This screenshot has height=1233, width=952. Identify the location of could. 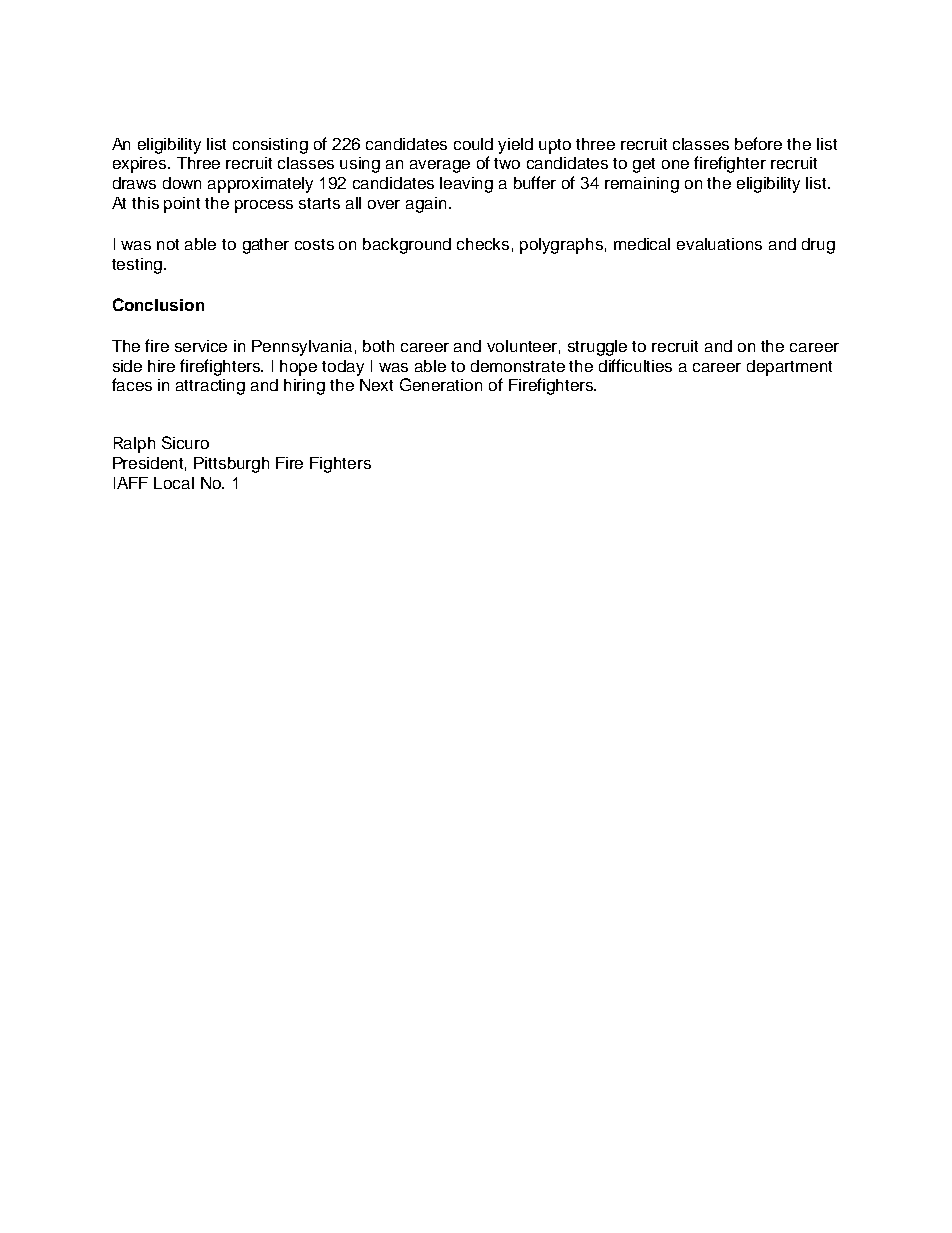
(473, 144).
